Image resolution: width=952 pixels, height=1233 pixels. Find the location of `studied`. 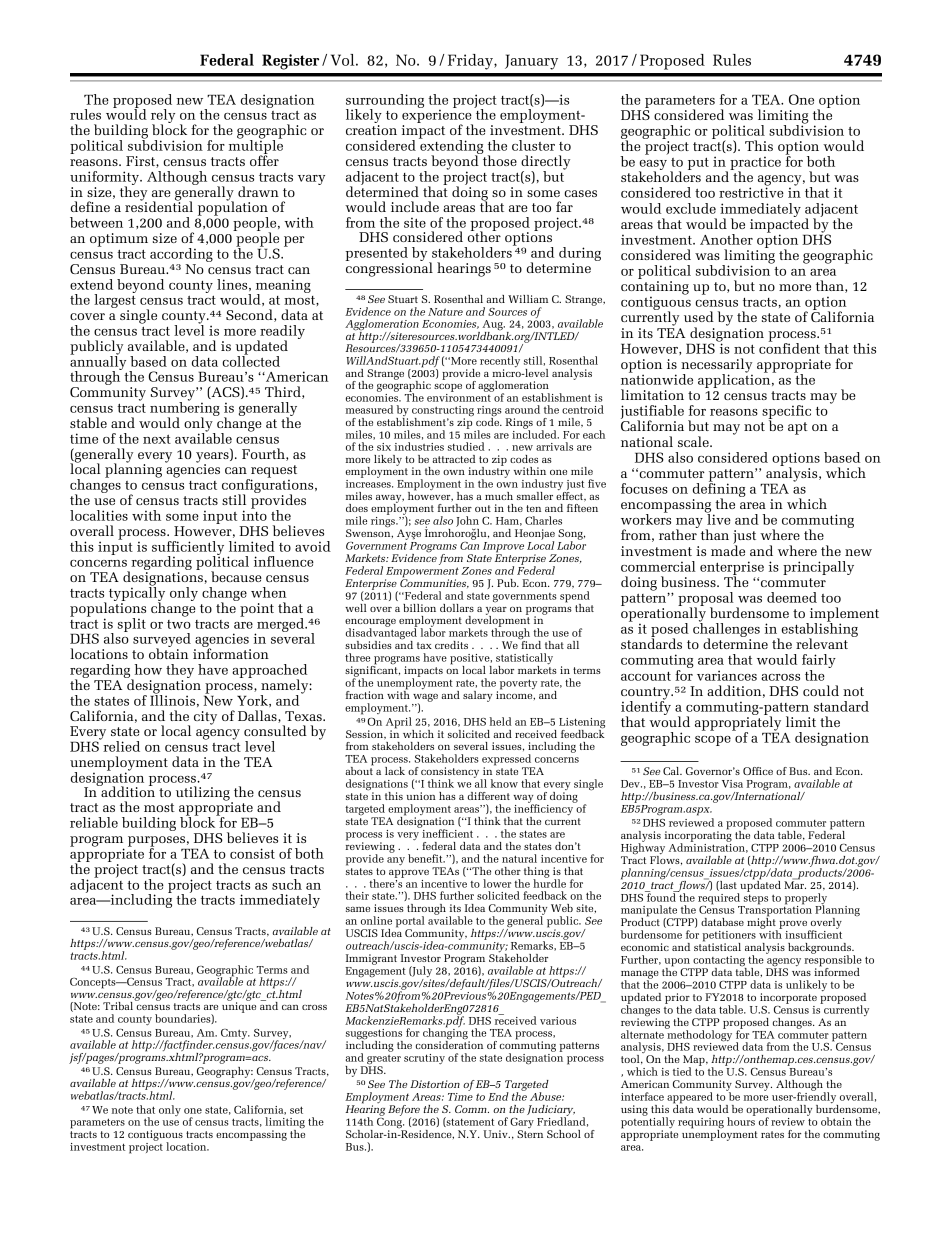

studied is located at coordinates (466, 446).
